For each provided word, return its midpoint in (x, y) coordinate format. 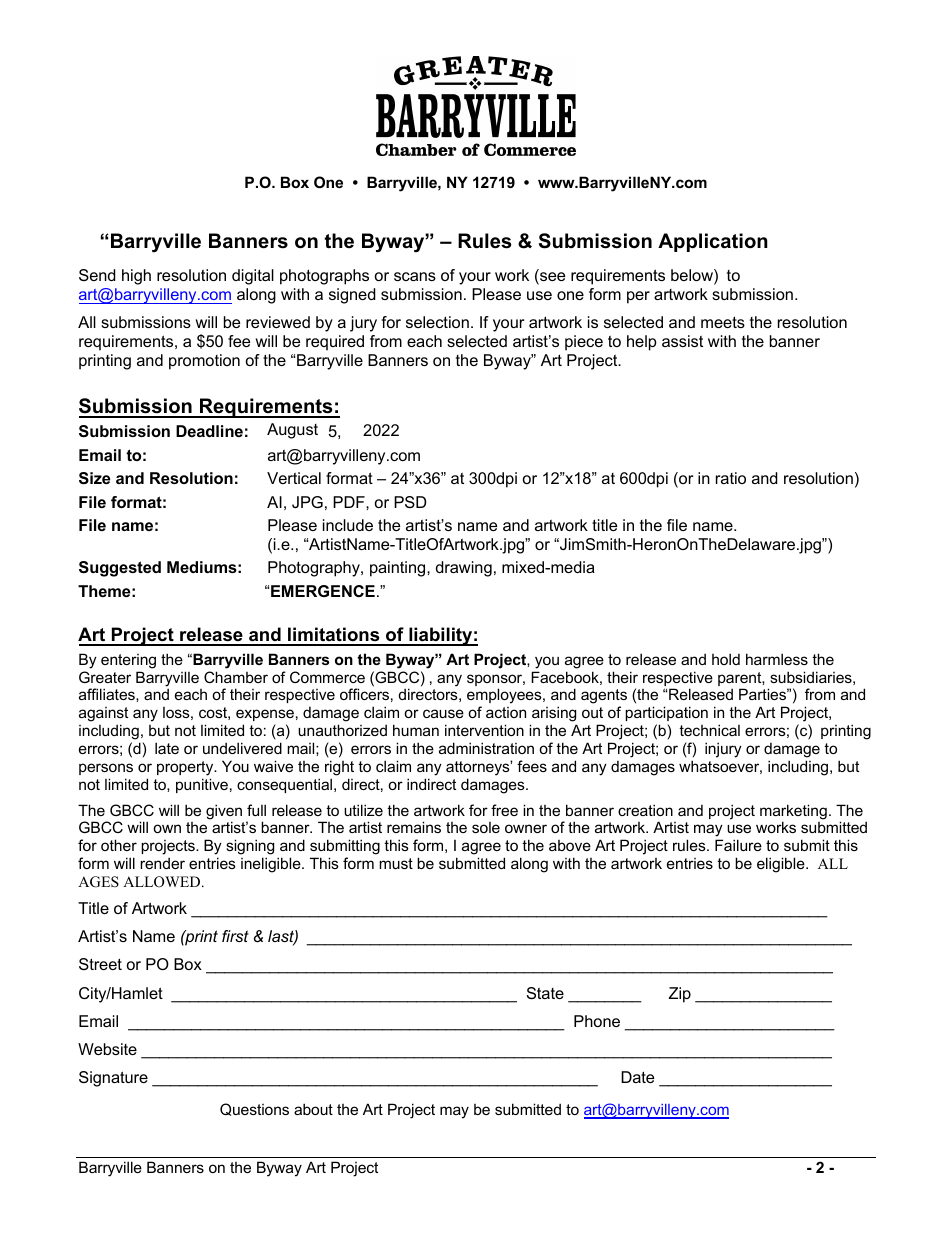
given (224, 813)
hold (726, 659)
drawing (464, 569)
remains (414, 827)
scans (415, 276)
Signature (113, 1079)
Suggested (120, 569)
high (136, 277)
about (313, 1109)
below (693, 276)
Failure (738, 845)
